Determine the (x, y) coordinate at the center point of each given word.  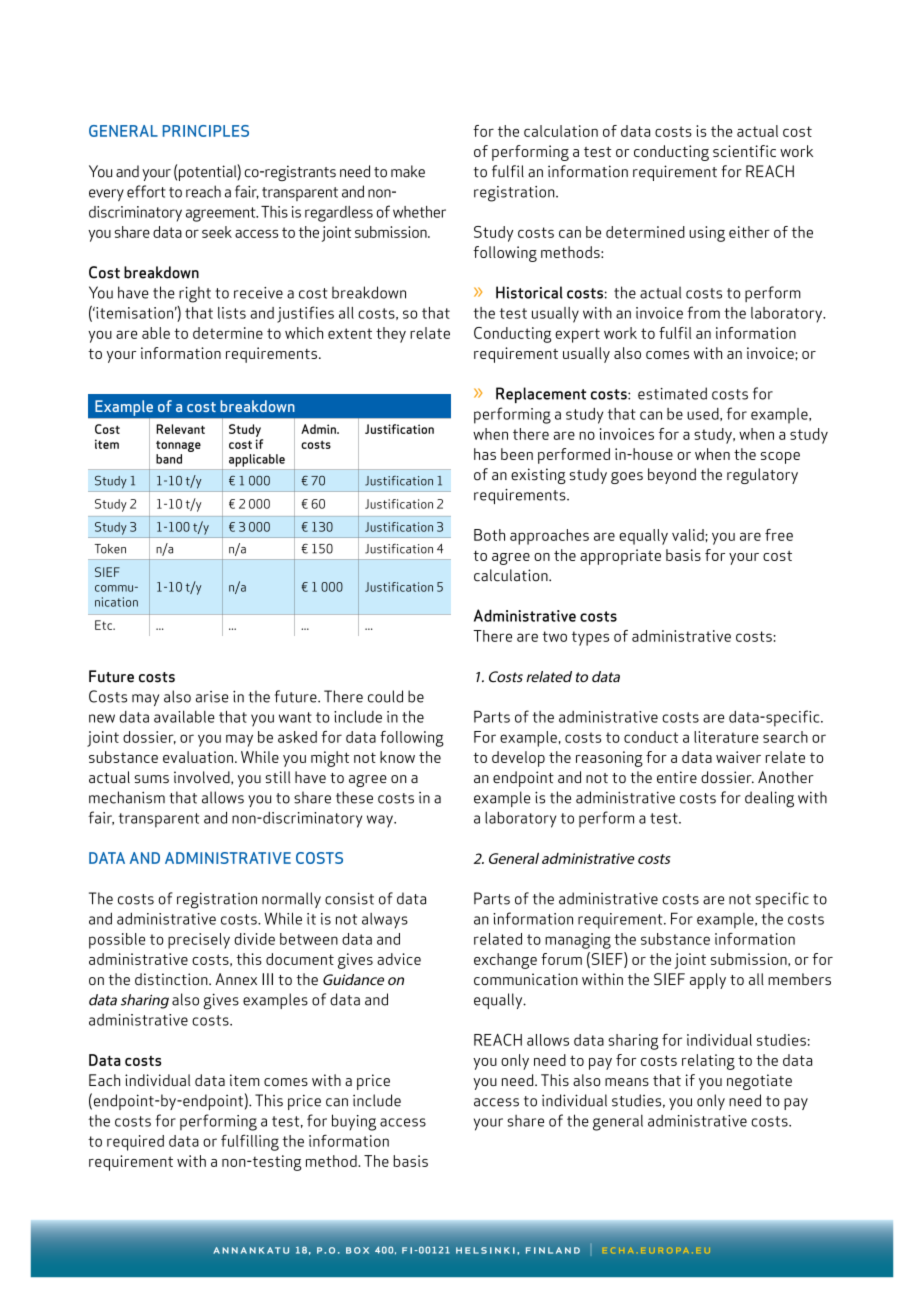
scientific (744, 151)
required (135, 1143)
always (385, 921)
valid (689, 535)
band (169, 459)
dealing (769, 799)
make (408, 171)
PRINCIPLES (206, 131)
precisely (199, 941)
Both (489, 535)
